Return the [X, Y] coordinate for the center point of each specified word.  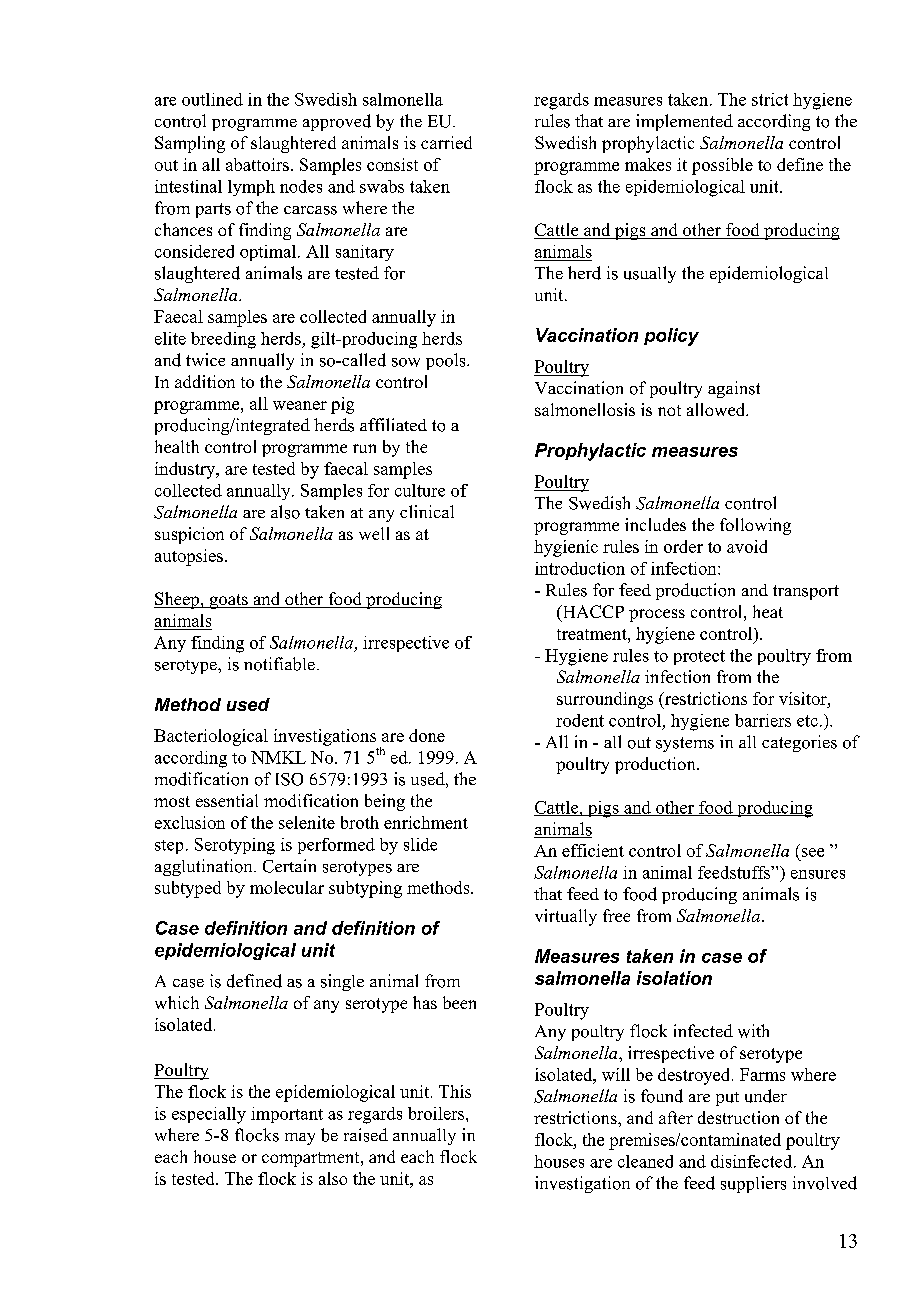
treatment [593, 634]
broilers [437, 1113]
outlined [212, 99]
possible [722, 166]
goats [228, 601]
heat [768, 611]
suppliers [753, 1184]
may [300, 1139]
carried [446, 142]
